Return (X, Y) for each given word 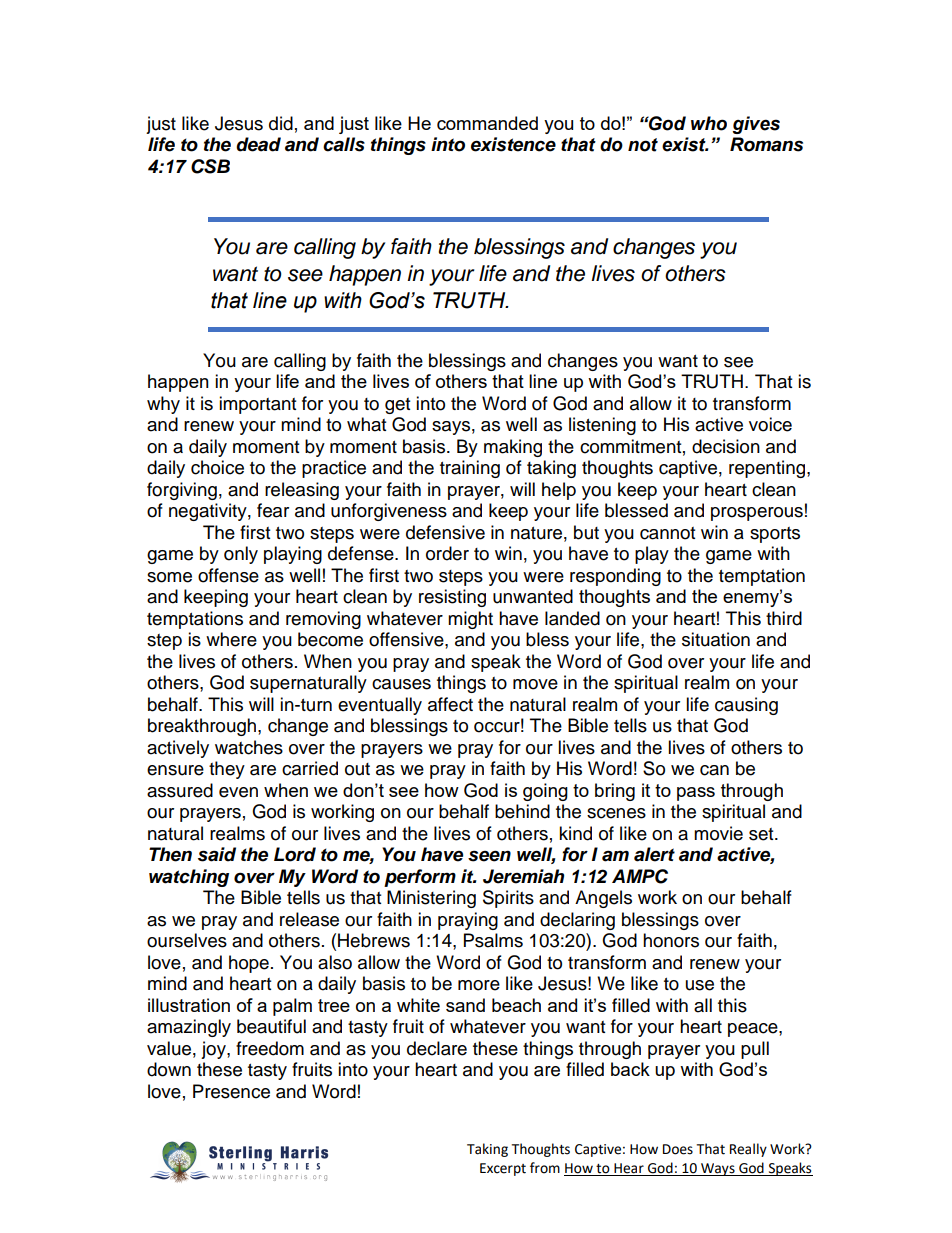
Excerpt (503, 1169)
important (257, 405)
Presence (231, 1091)
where (231, 639)
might (470, 620)
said (217, 854)
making (513, 448)
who (709, 123)
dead (258, 144)
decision (726, 446)
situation (716, 639)
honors (671, 940)
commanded (487, 123)
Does (678, 1149)
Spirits (508, 899)
